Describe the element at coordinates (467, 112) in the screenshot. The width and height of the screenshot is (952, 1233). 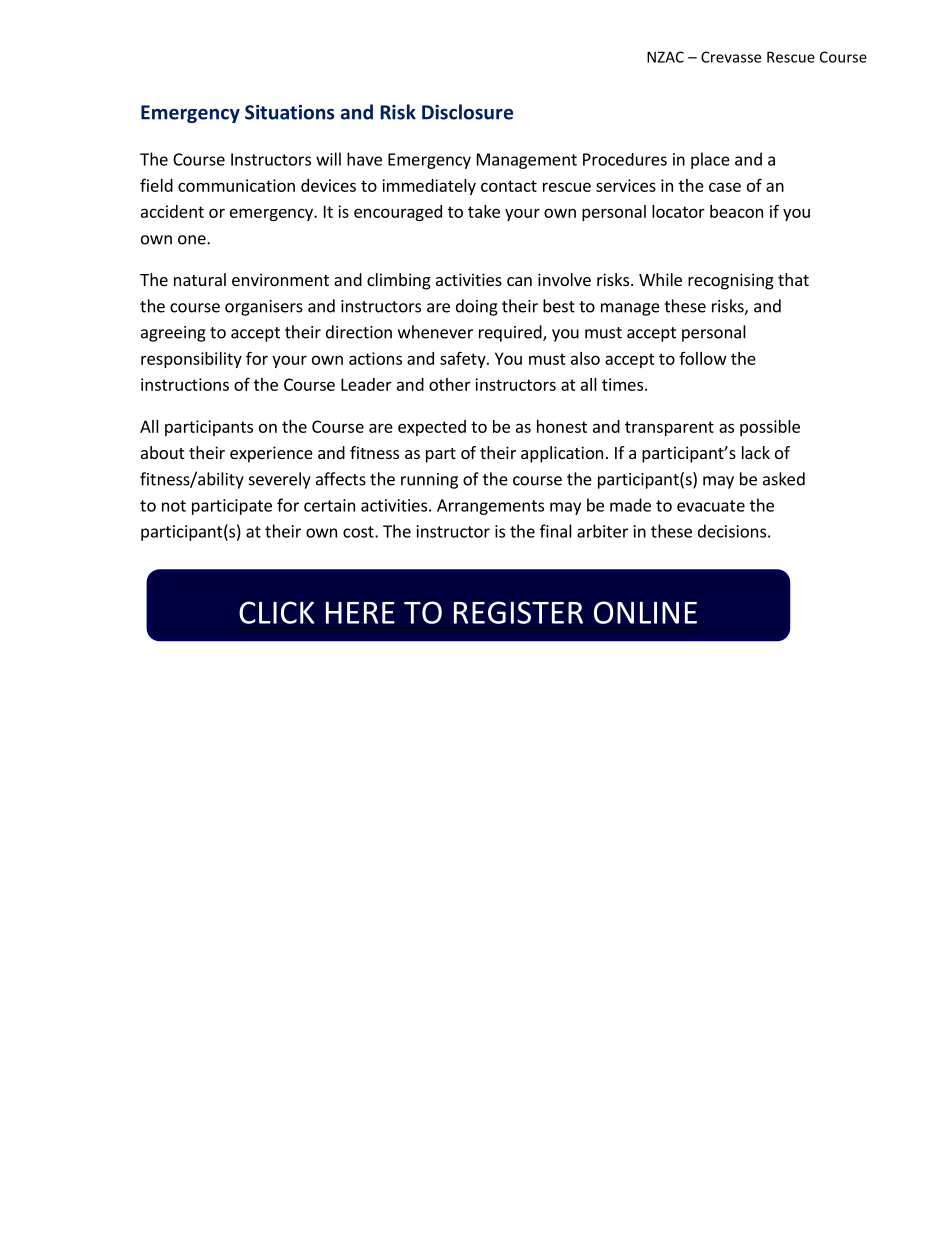
I see `Disclosure` at that location.
